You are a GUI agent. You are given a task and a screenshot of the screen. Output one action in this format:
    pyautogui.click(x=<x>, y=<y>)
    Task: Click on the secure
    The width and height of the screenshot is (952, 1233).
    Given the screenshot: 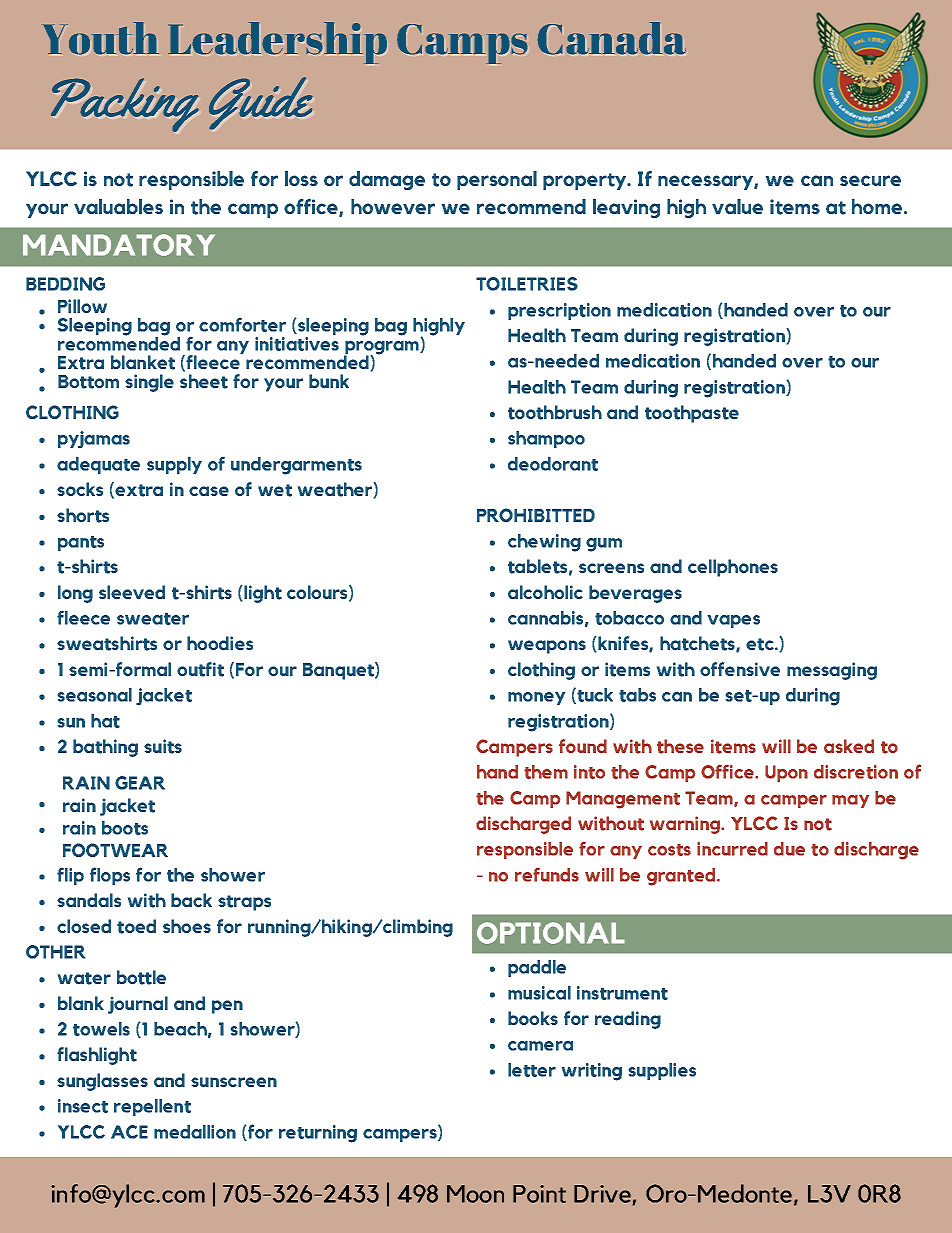 What is the action you would take?
    pyautogui.click(x=870, y=180)
